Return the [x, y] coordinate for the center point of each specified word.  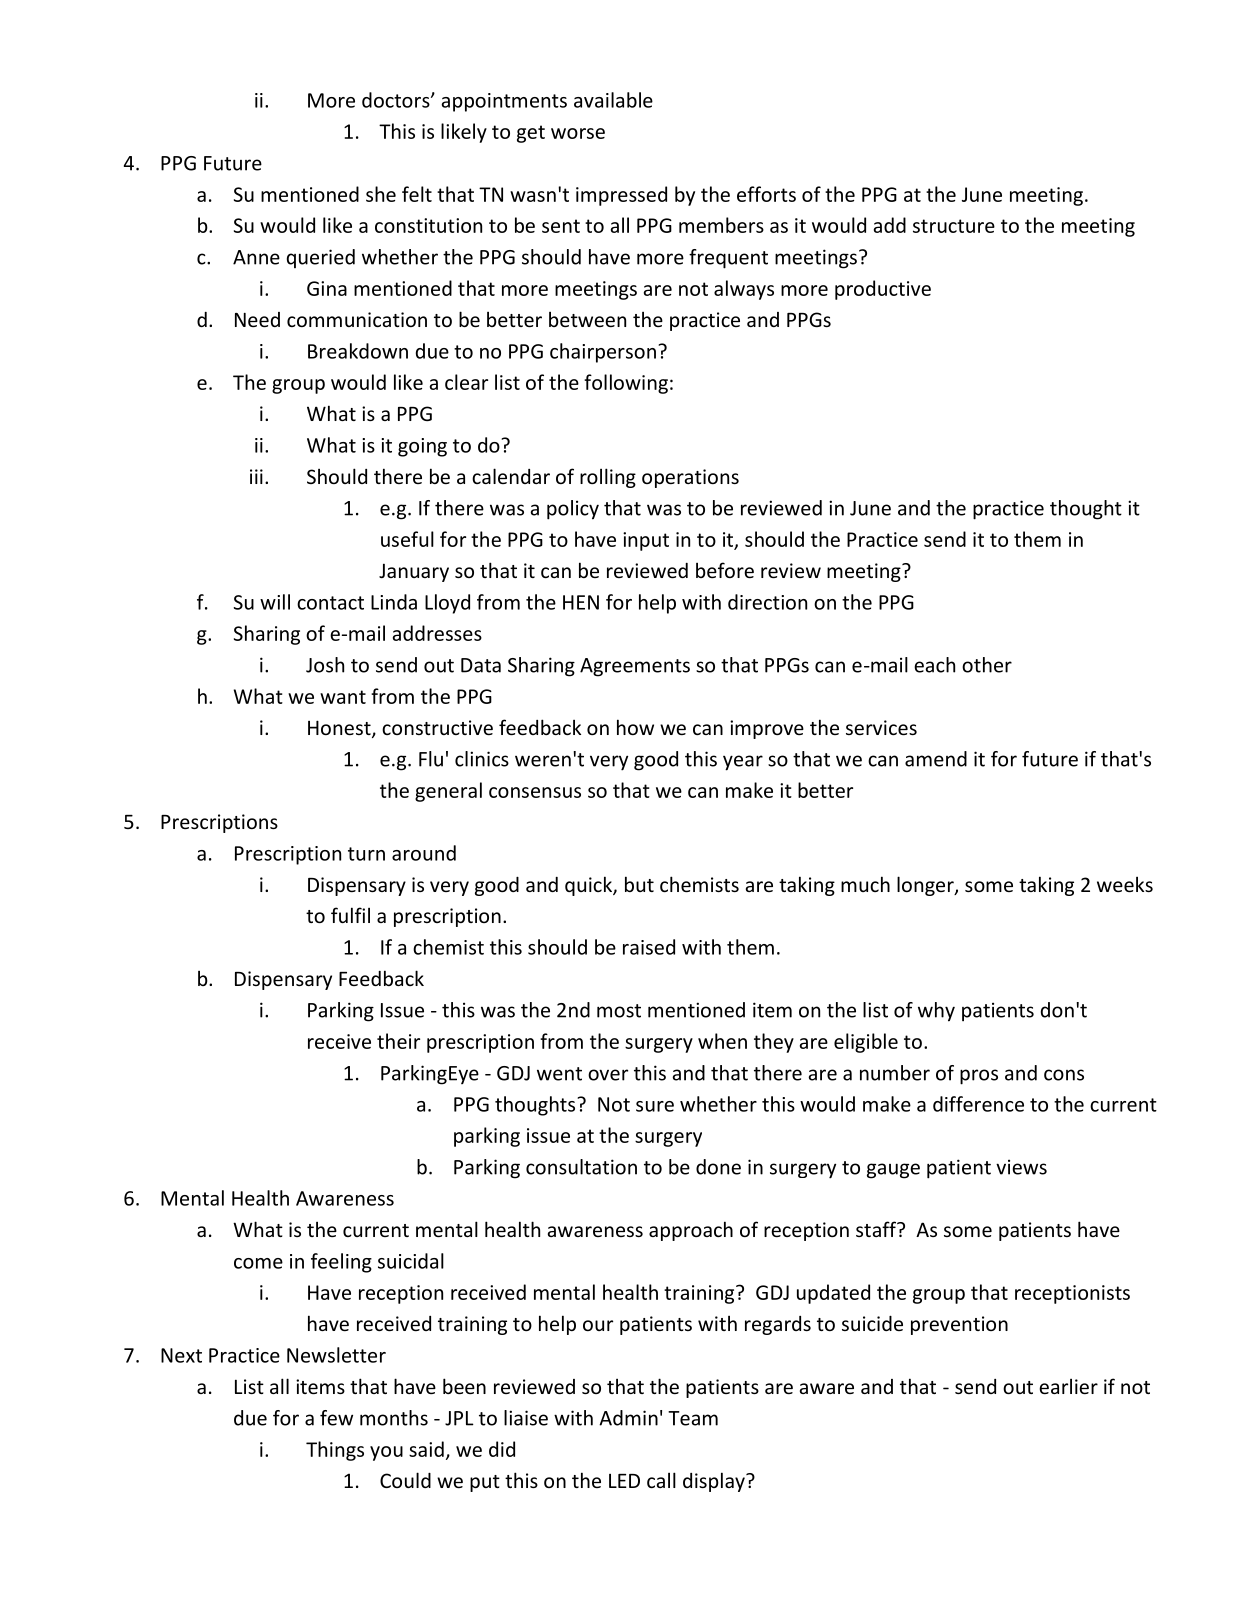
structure [954, 226]
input [646, 541]
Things [335, 1451]
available [613, 100]
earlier [1068, 1386]
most [619, 1011]
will [275, 602]
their [398, 1041]
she [381, 194]
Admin [628, 1418]
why [936, 1012]
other [987, 665]
